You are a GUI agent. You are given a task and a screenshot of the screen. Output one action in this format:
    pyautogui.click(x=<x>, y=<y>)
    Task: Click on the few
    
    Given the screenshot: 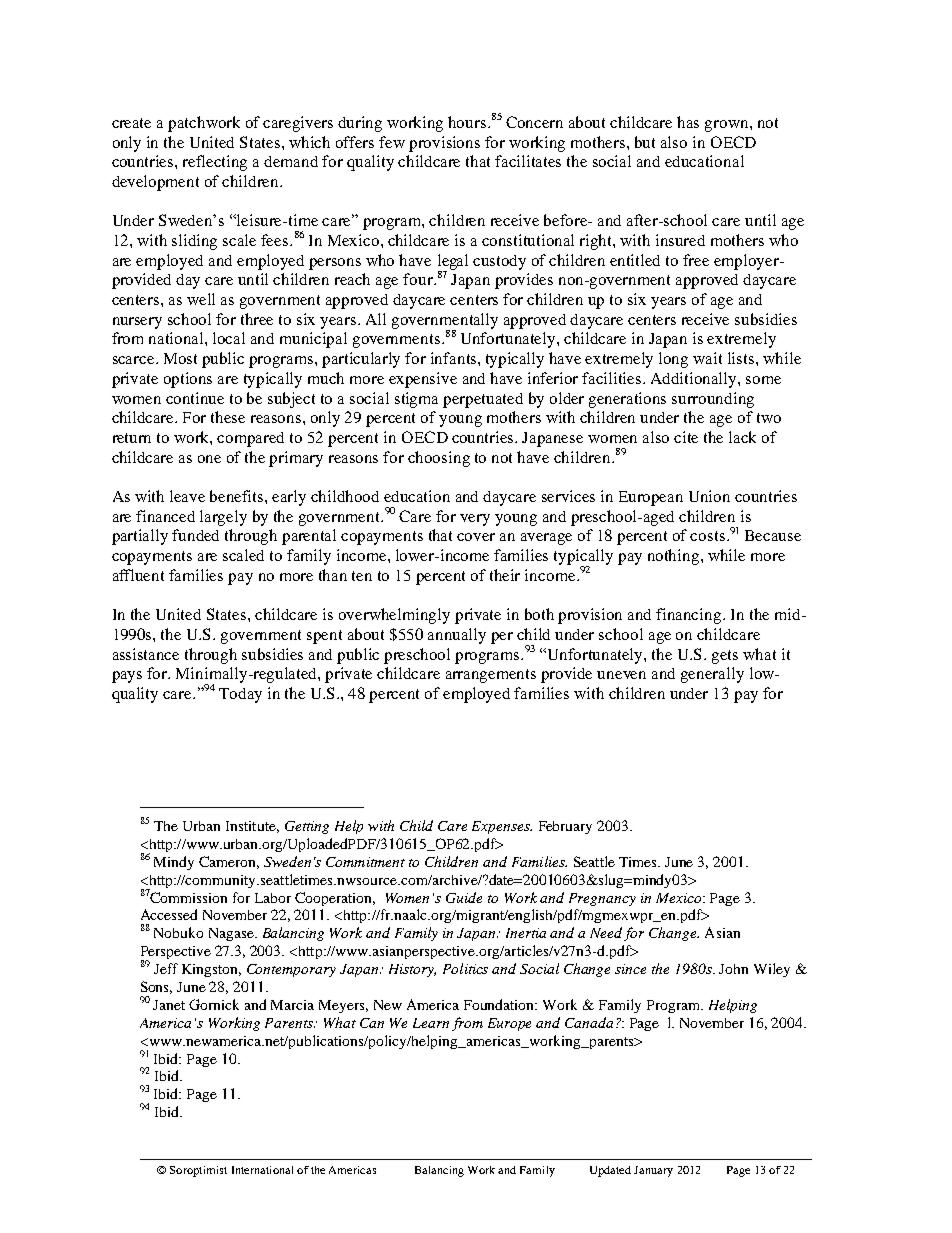 What is the action you would take?
    pyautogui.click(x=392, y=142)
